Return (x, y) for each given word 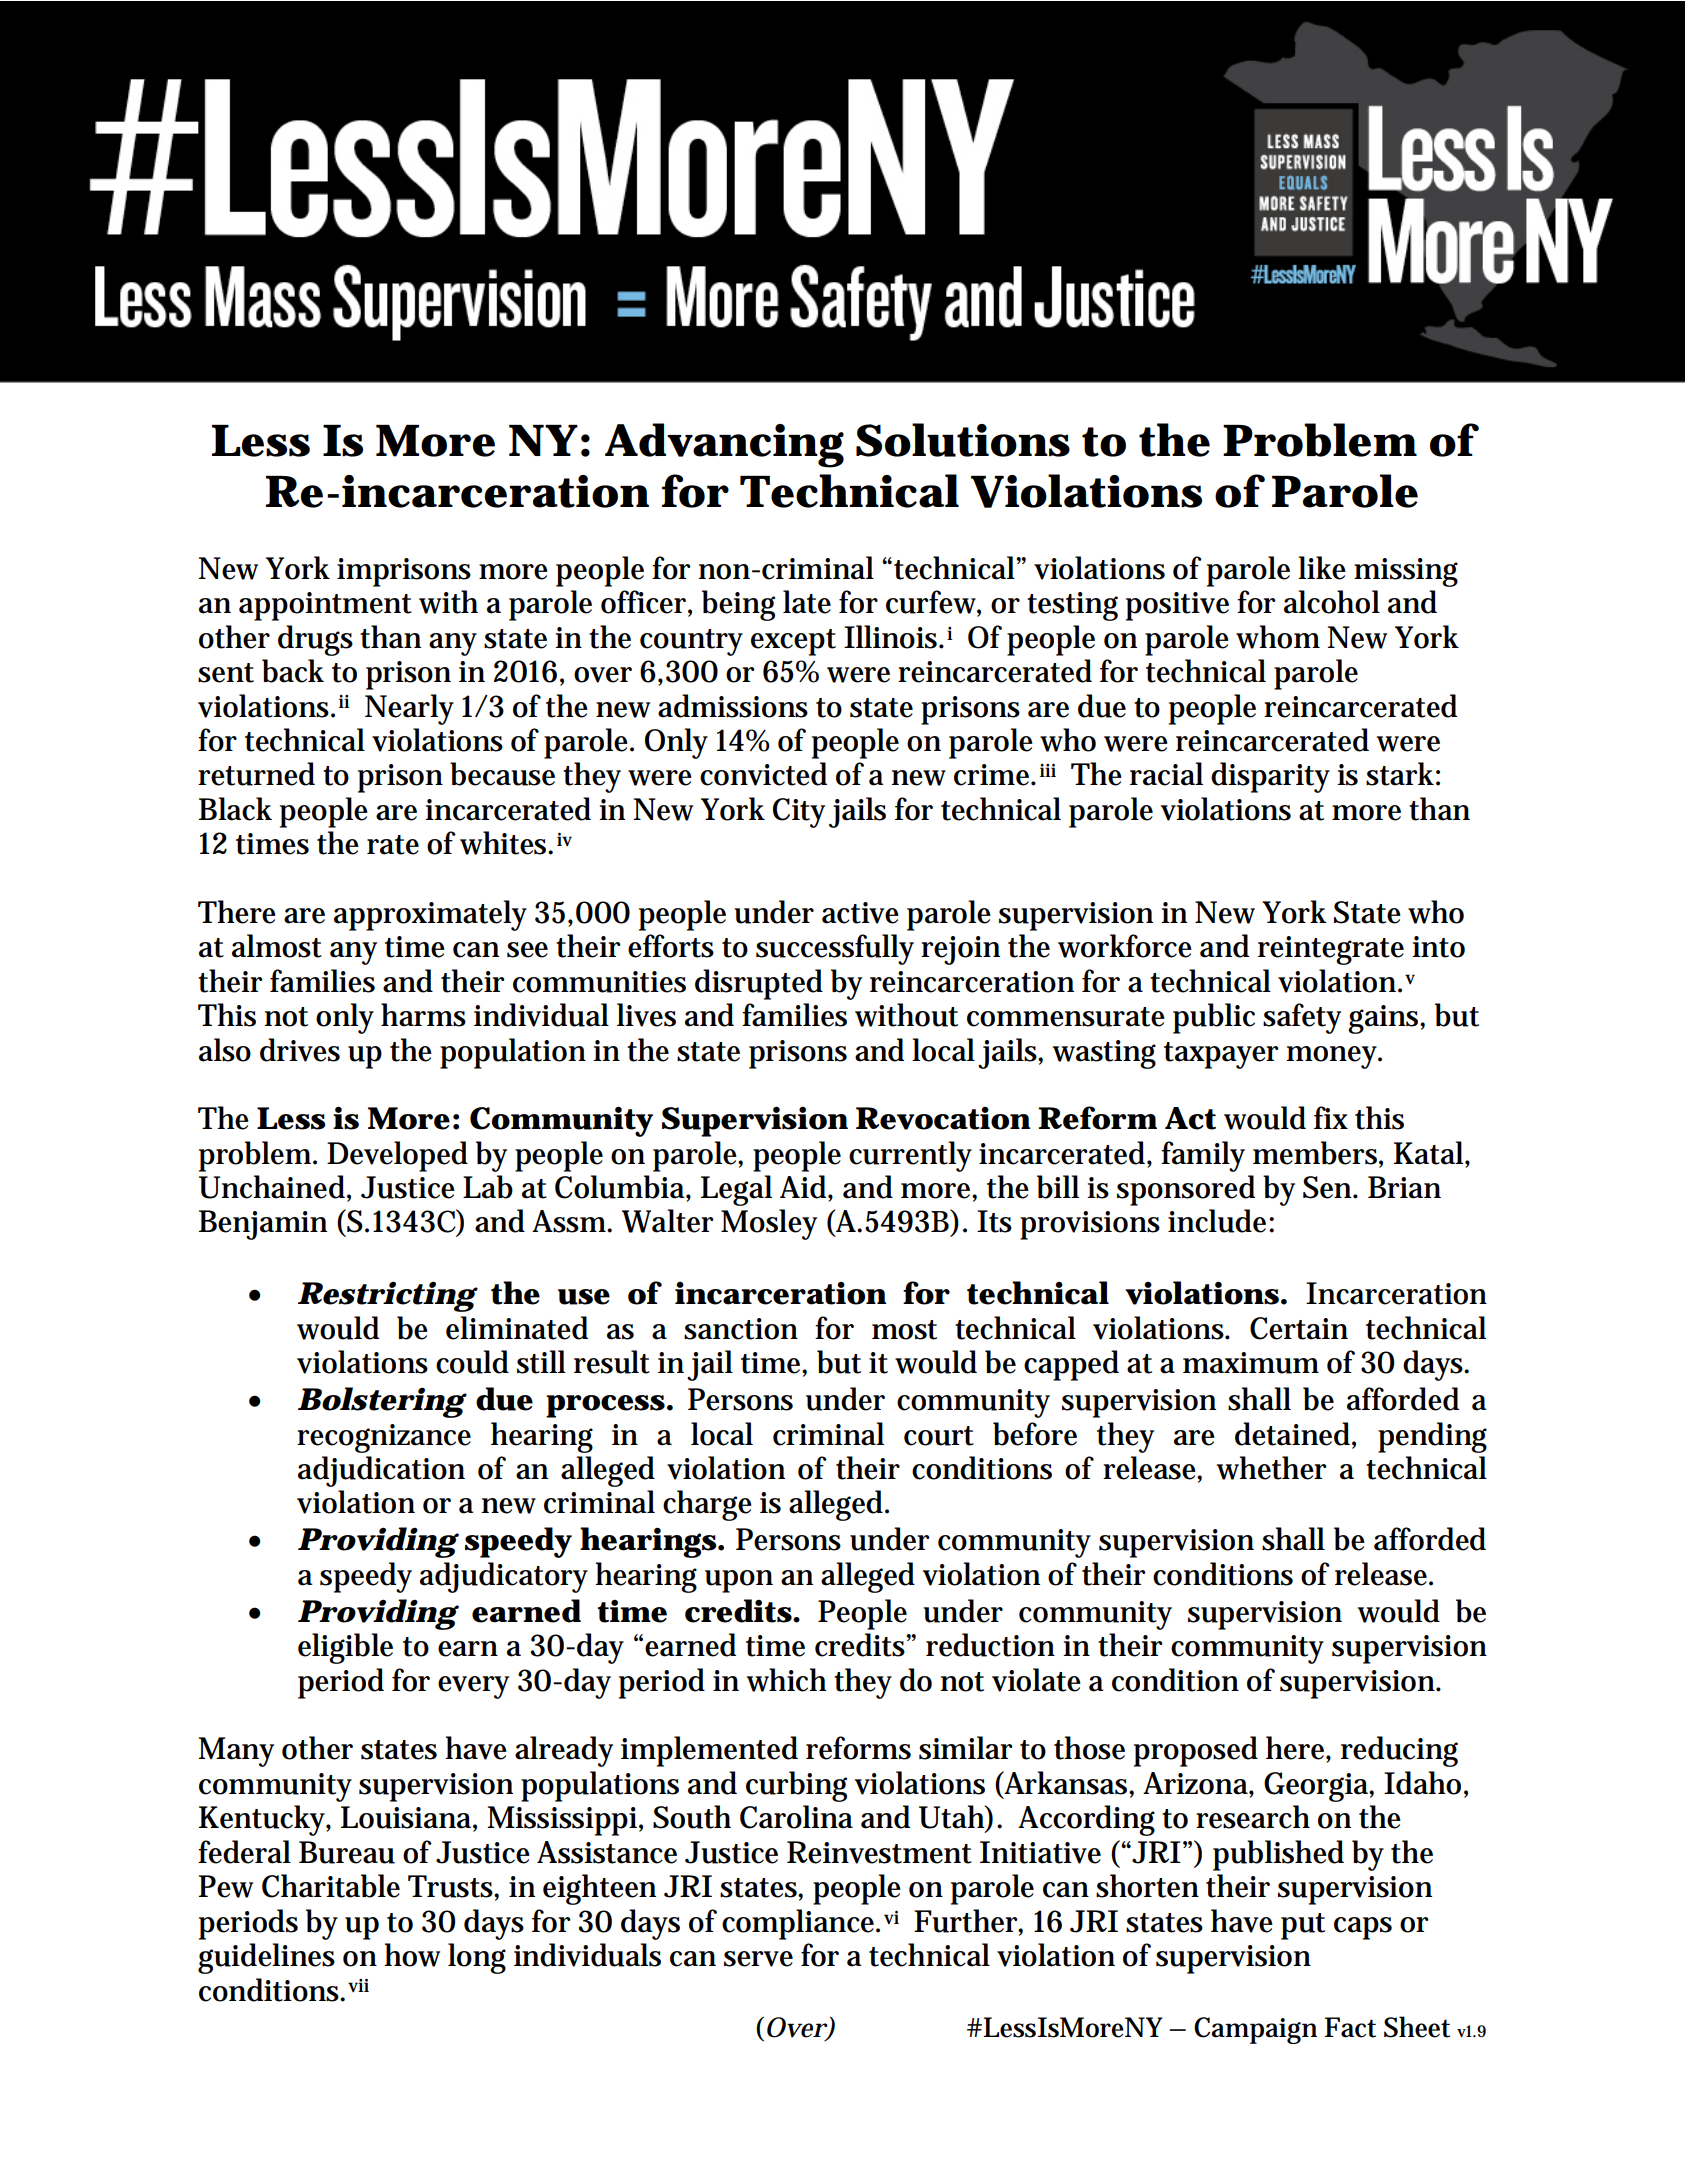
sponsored (1186, 1190)
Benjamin (263, 1225)
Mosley (769, 1224)
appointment (325, 606)
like (1322, 568)
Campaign (1255, 2030)
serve (758, 1959)
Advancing (724, 445)
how (412, 1955)
